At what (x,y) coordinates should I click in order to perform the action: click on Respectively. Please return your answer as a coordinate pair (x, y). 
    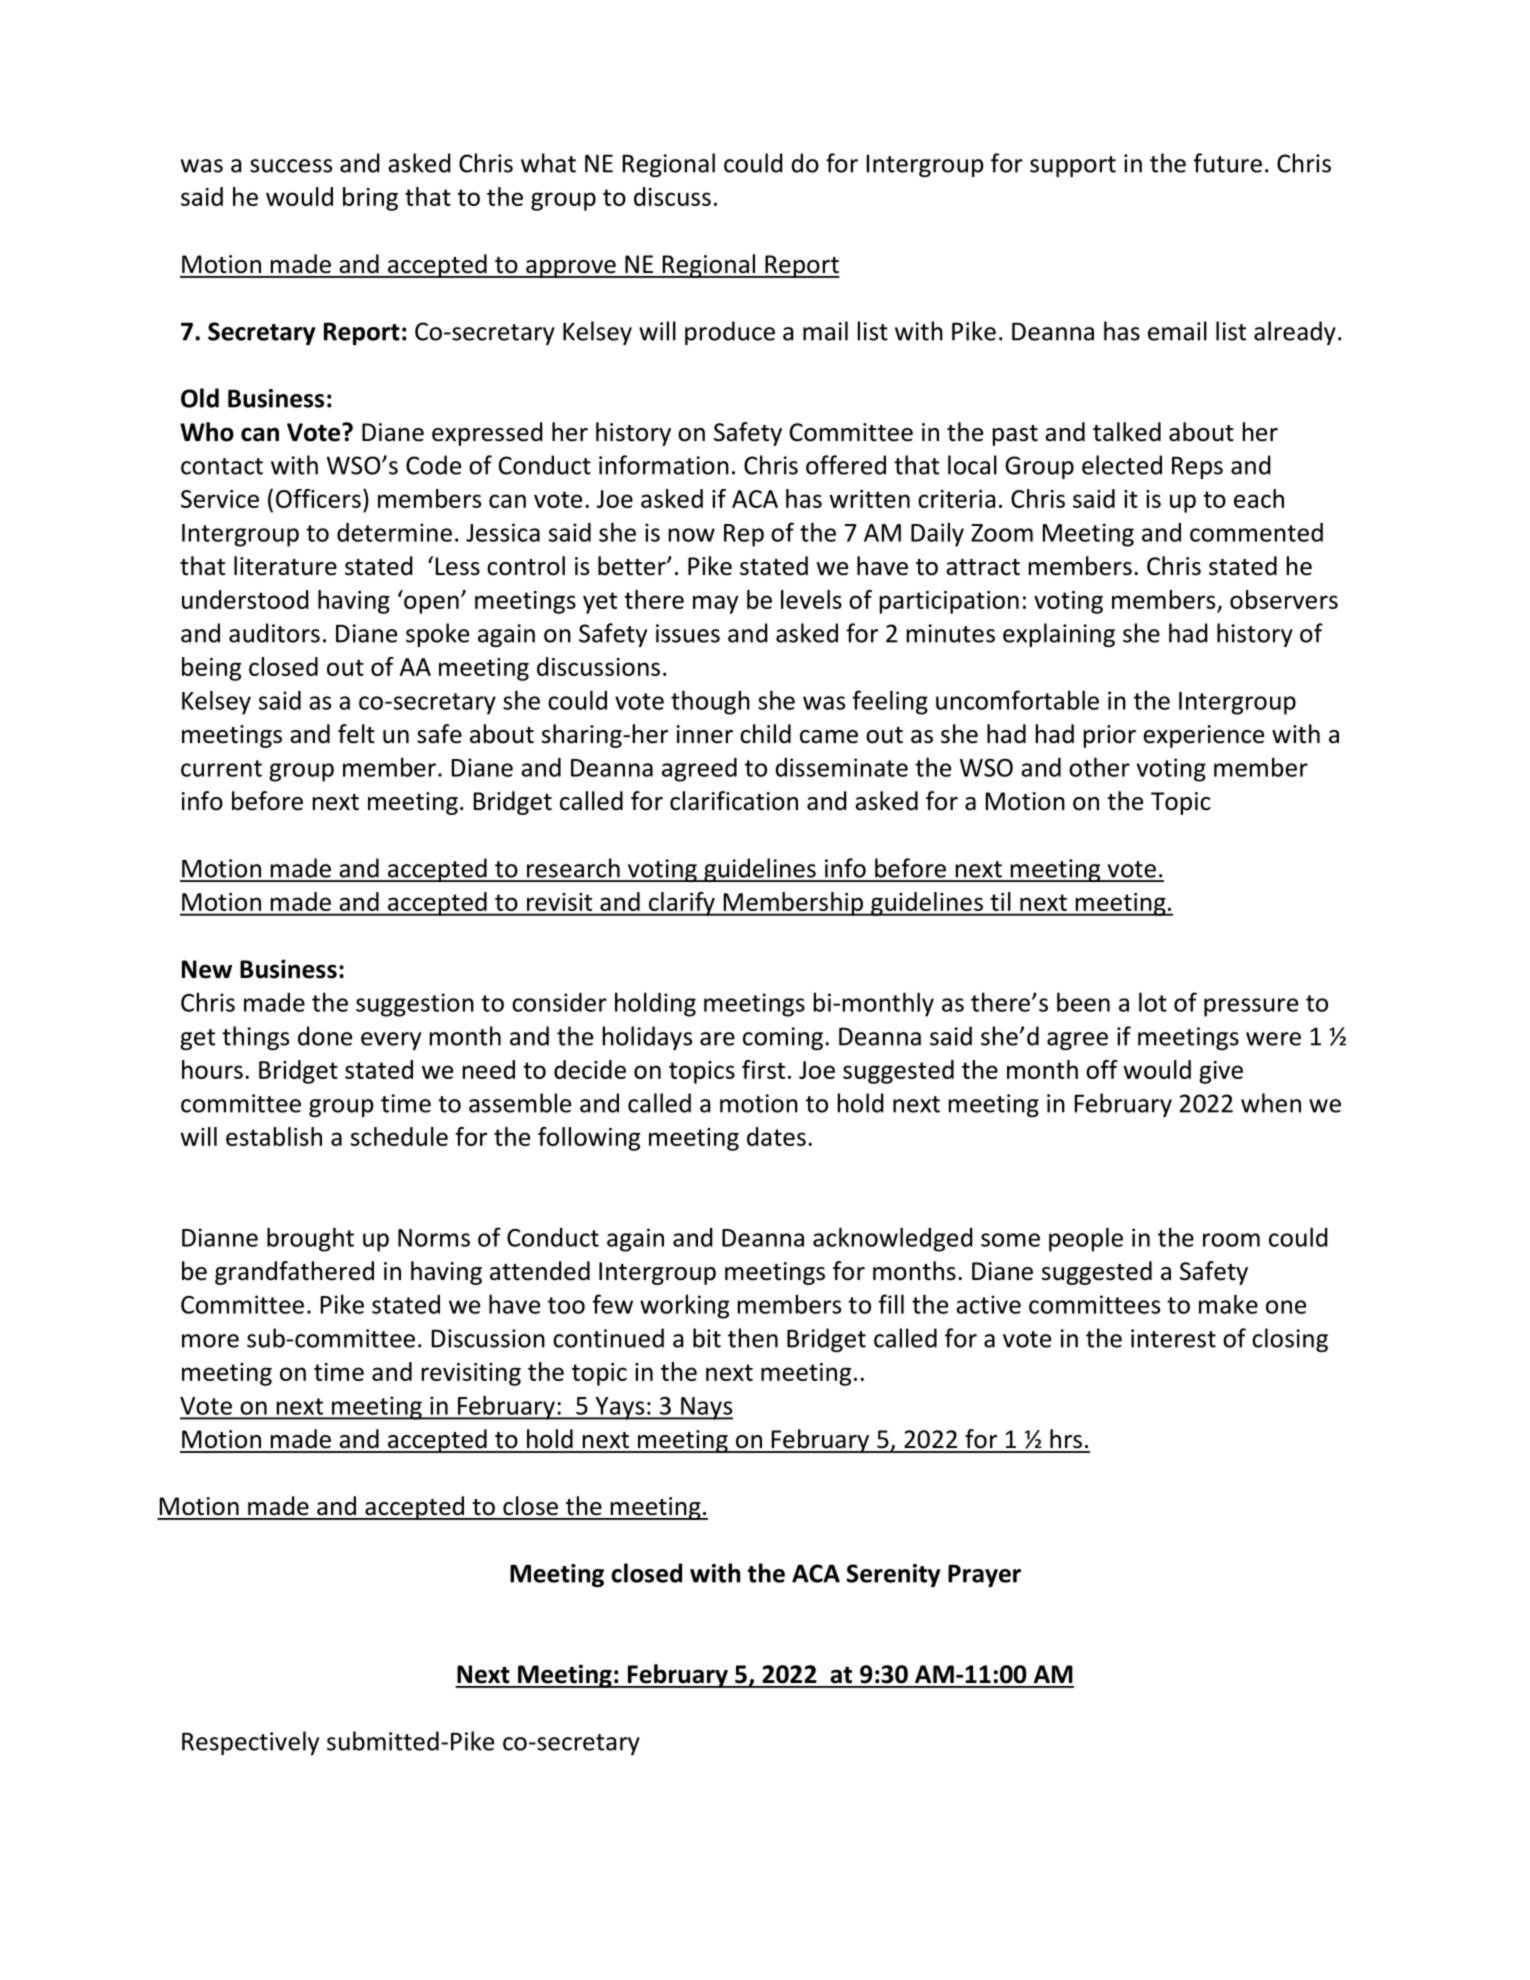
    Looking at the image, I should click on (250, 1743).
